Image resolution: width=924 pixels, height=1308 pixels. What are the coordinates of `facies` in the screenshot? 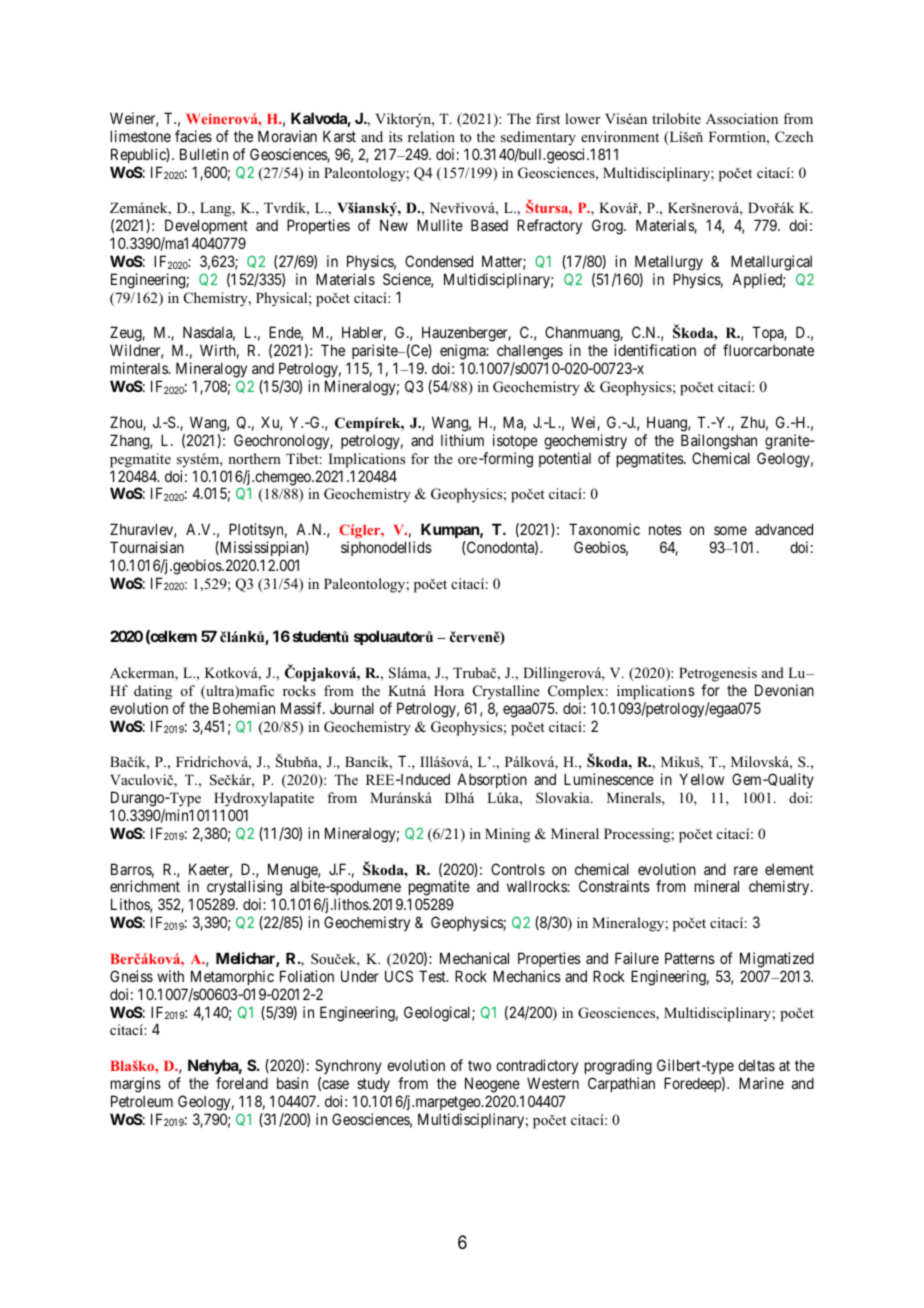 It's located at (193, 136).
